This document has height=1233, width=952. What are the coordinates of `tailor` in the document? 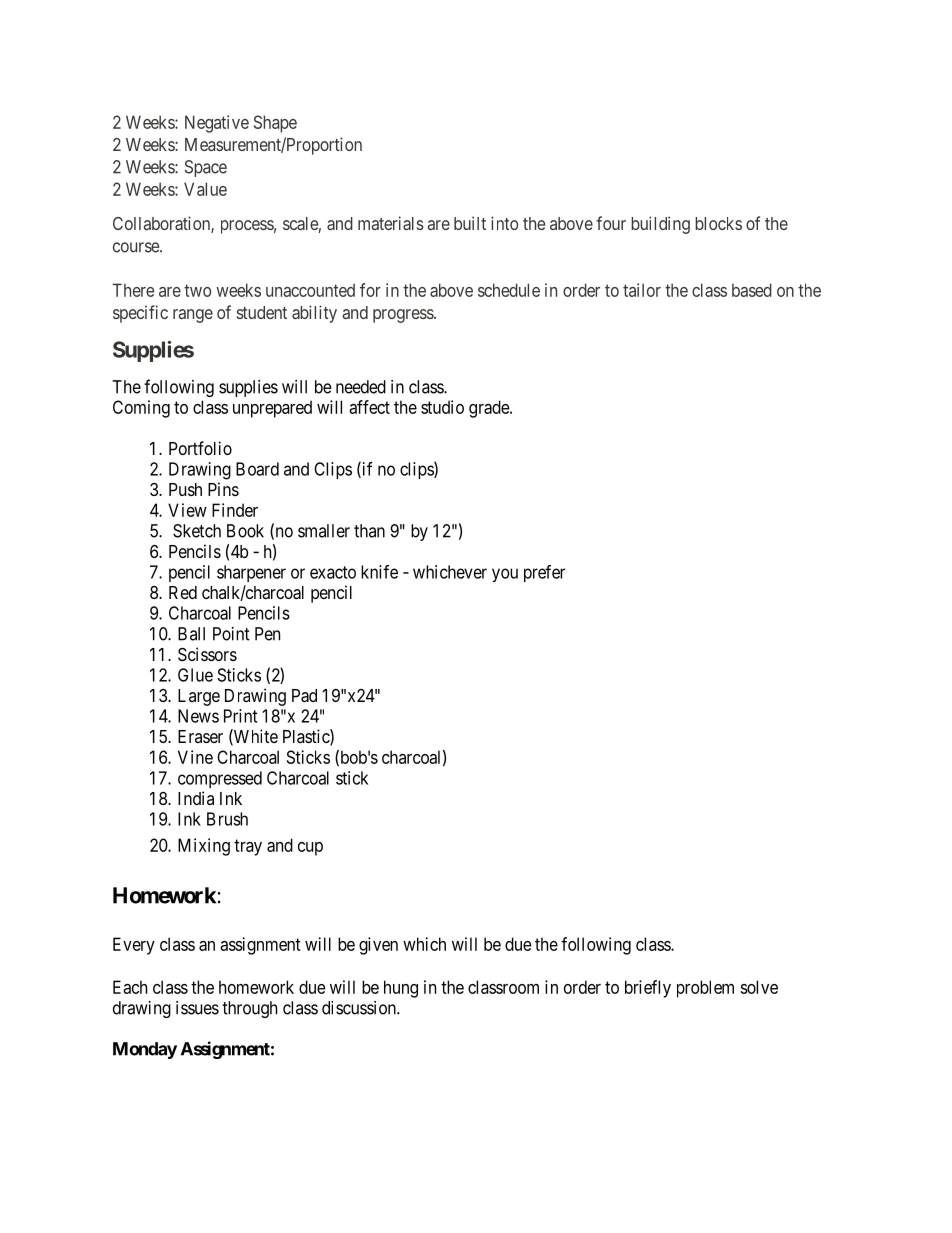 It's located at (642, 290).
